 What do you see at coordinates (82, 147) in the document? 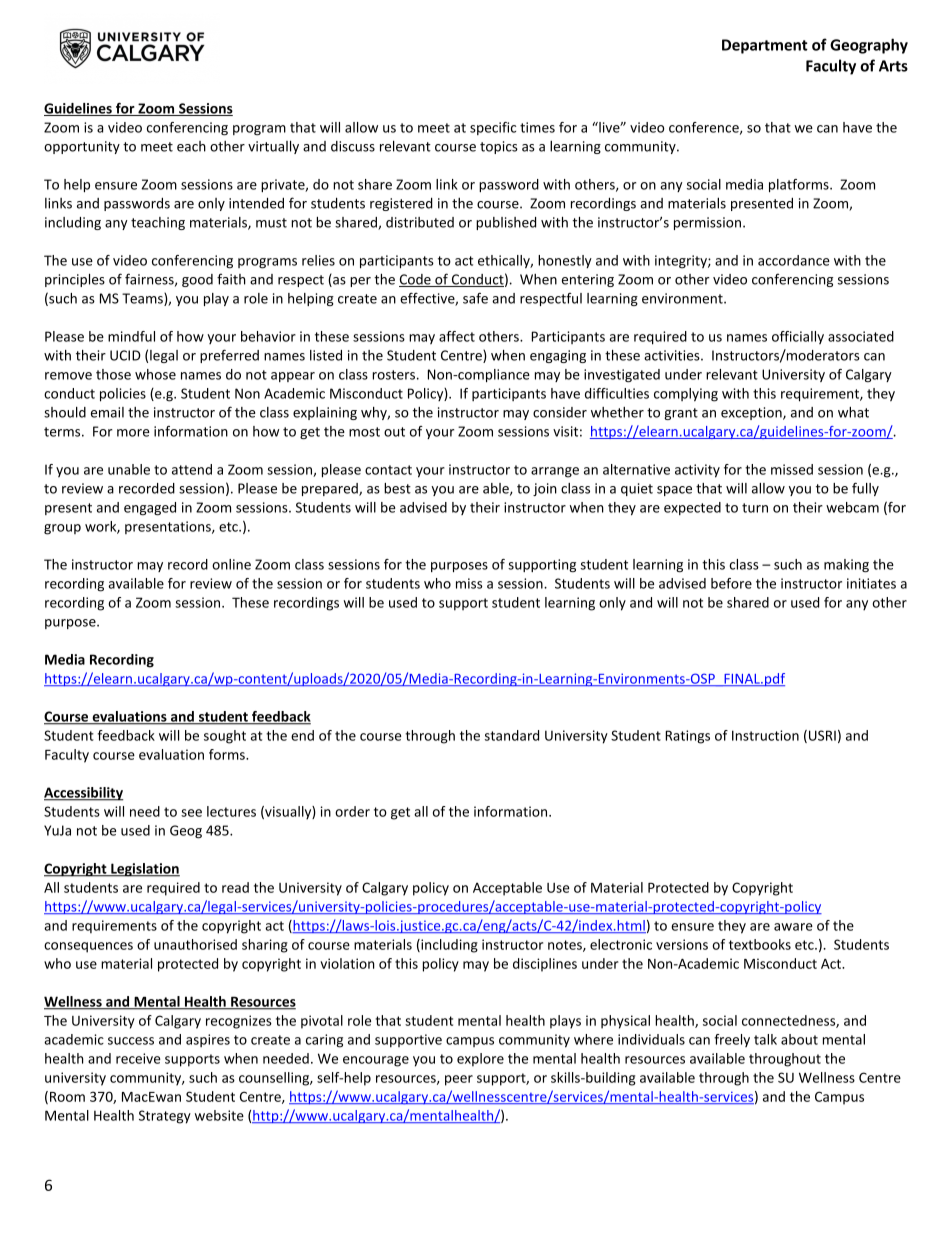
I see `opportunity` at bounding box center [82, 147].
